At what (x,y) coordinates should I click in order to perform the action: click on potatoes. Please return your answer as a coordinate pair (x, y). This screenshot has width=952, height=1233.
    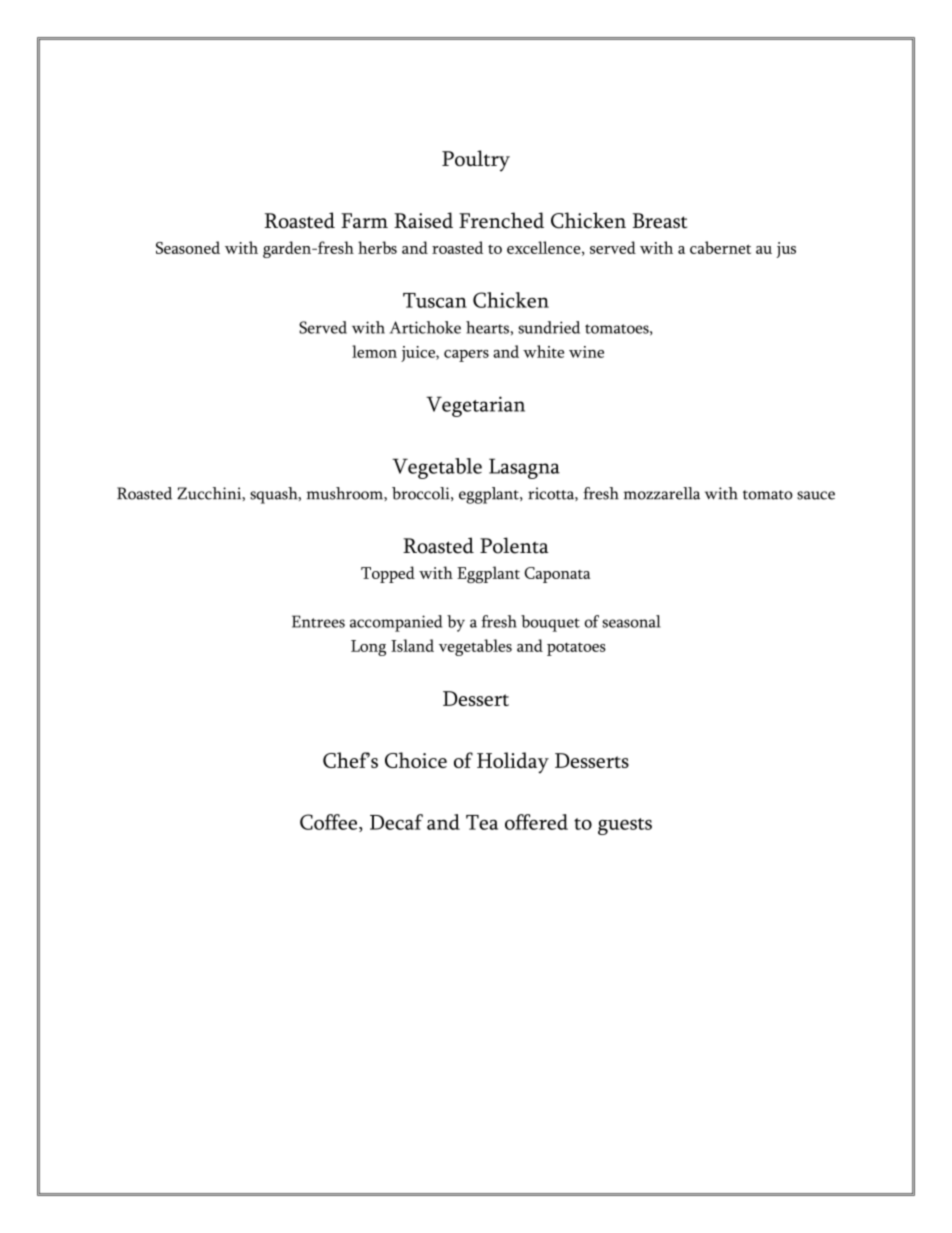
    Looking at the image, I should click on (576, 649).
